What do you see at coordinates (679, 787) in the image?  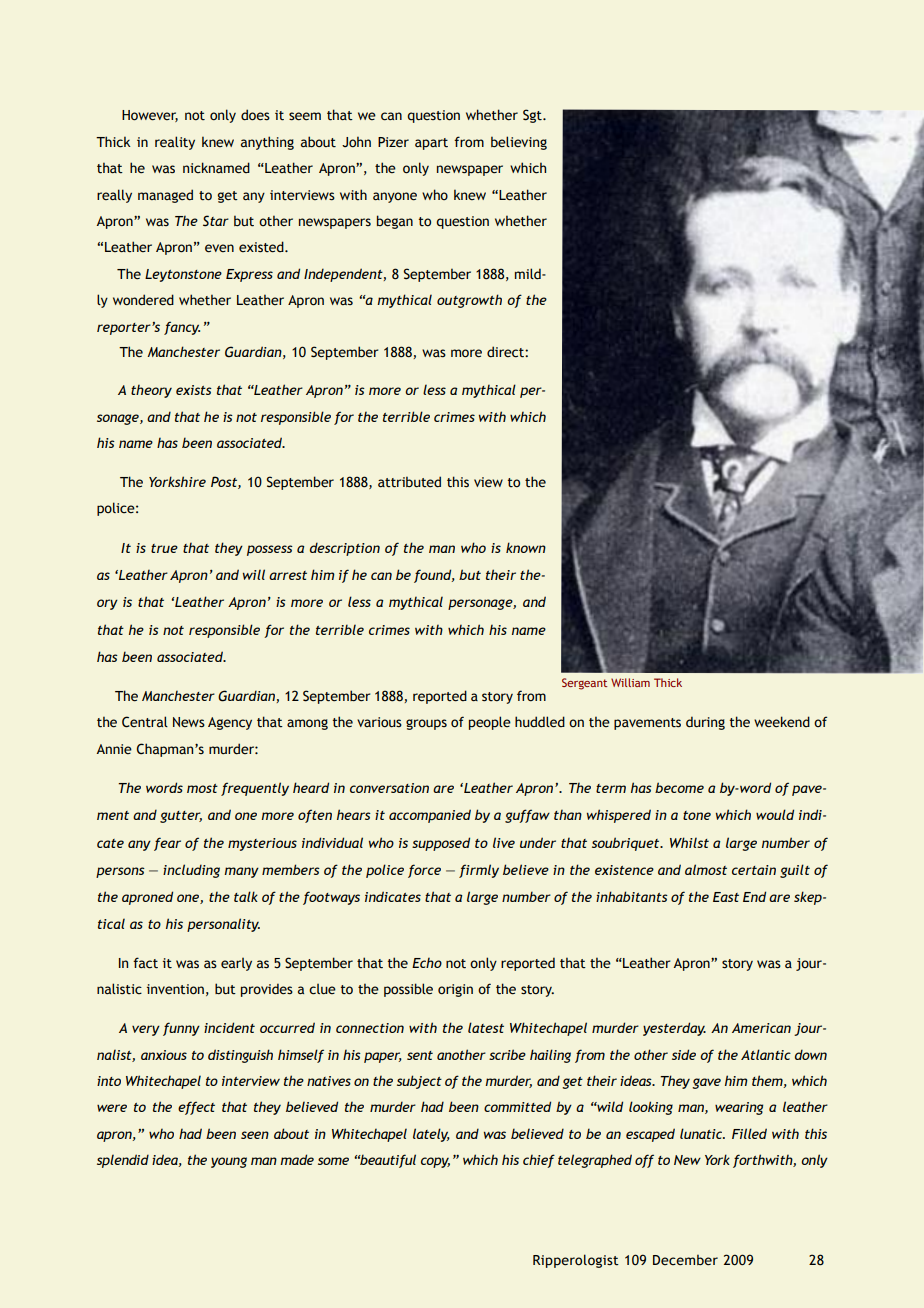 I see `become` at bounding box center [679, 787].
